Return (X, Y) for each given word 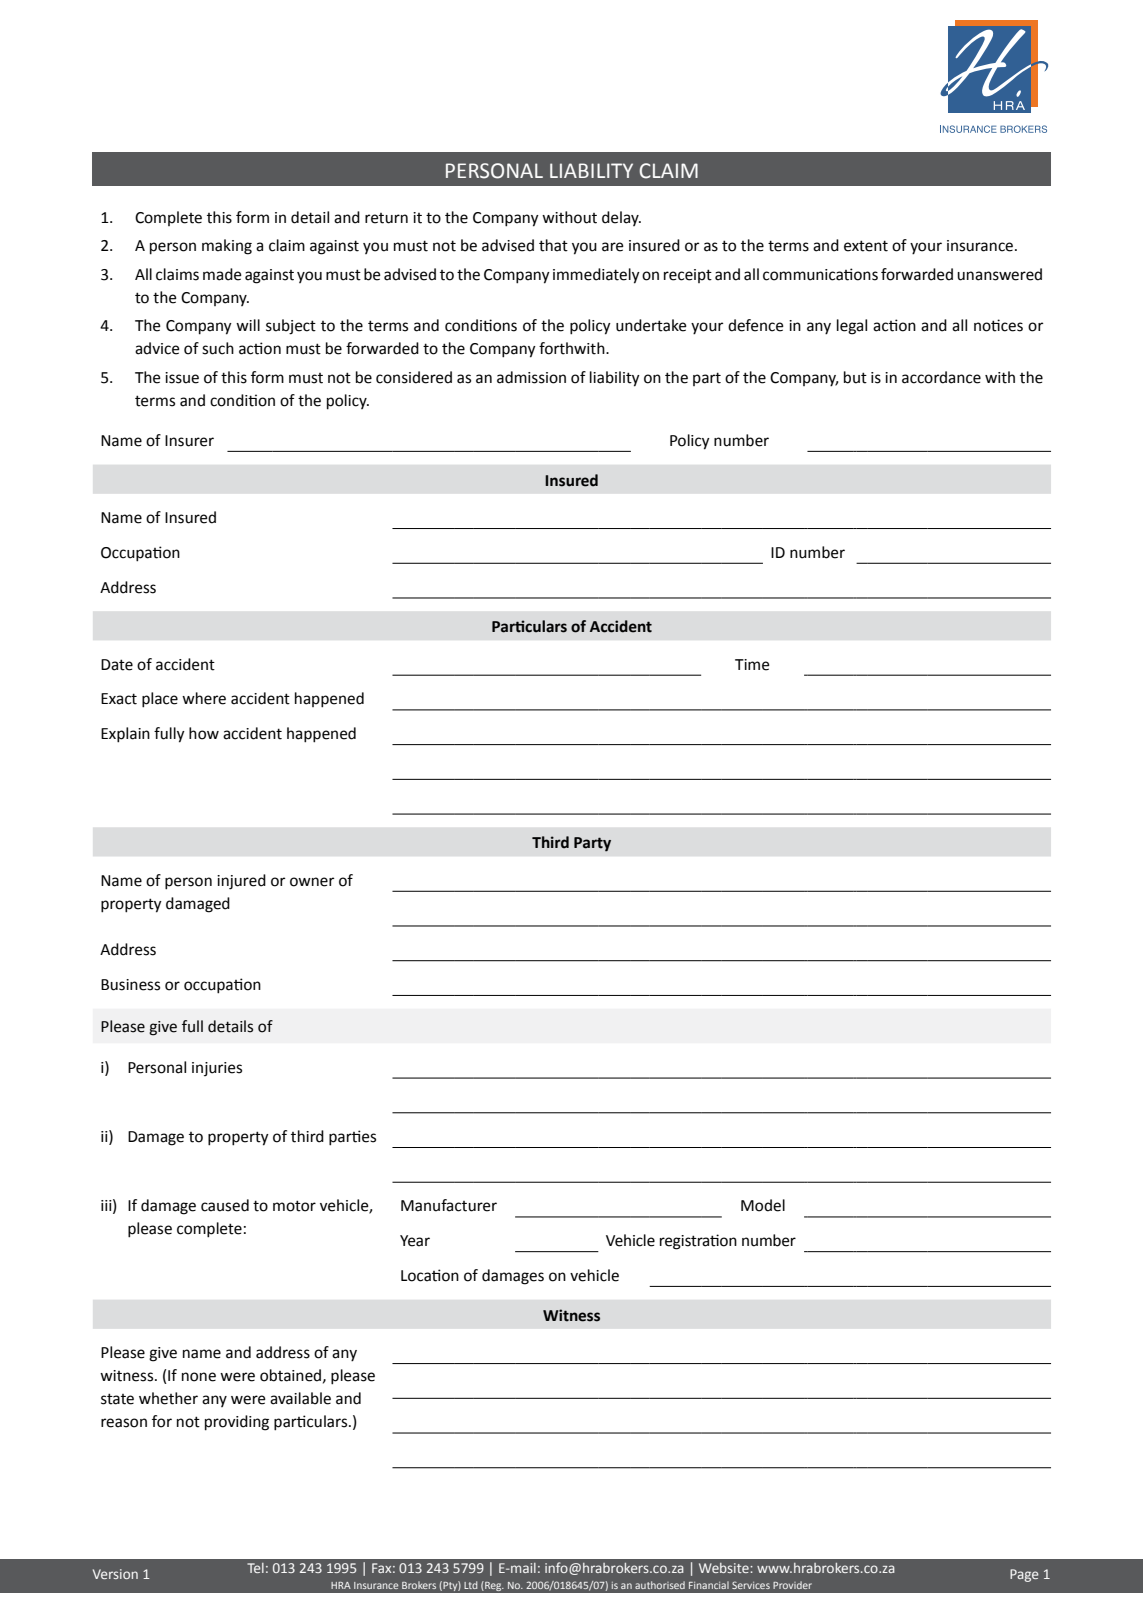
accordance (941, 377)
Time (752, 665)
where (204, 698)
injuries (217, 1069)
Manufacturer (449, 1205)
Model (763, 1205)
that (553, 245)
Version (115, 1574)
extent (866, 246)
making (227, 247)
